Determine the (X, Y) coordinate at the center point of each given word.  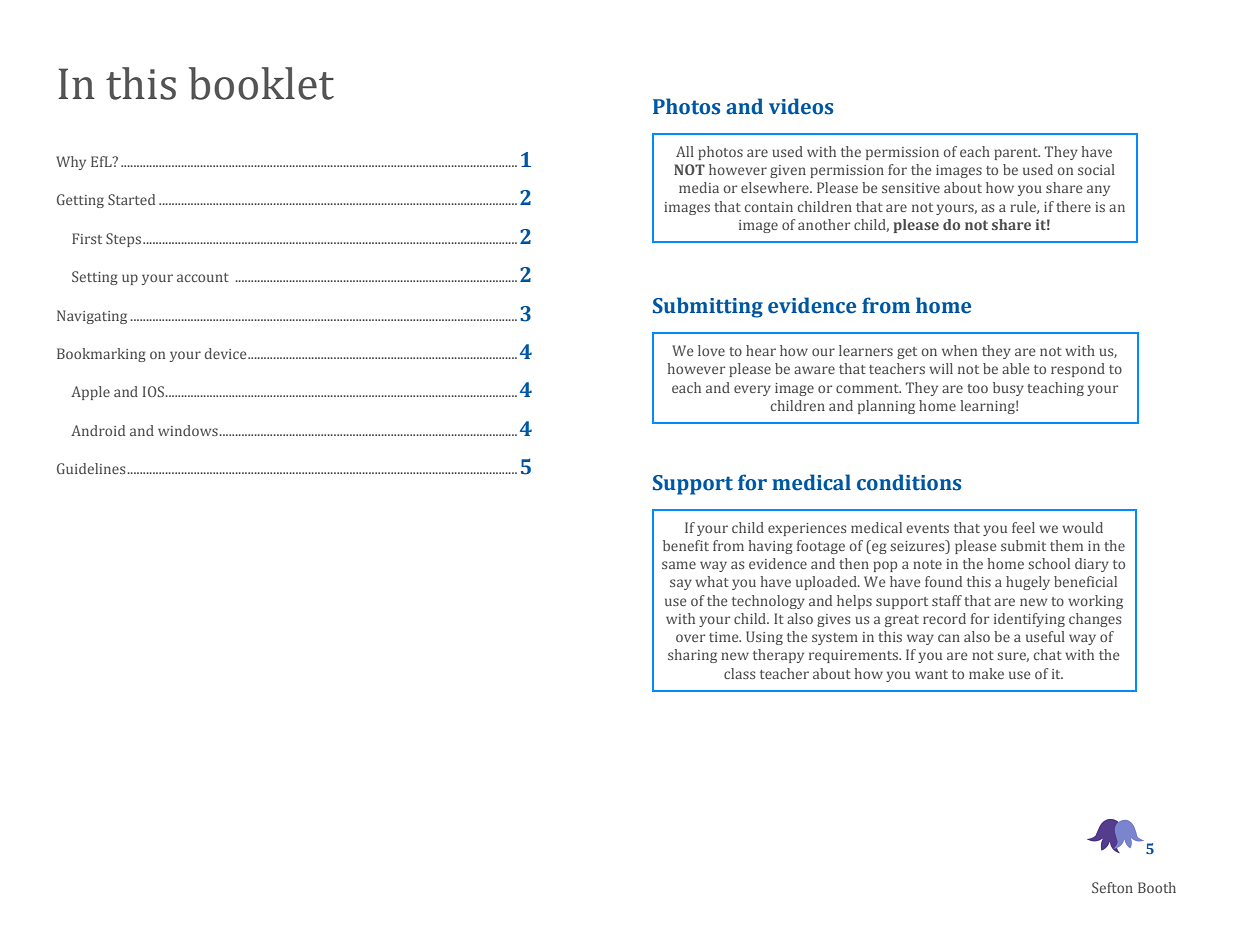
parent (1017, 154)
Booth (1157, 887)
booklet (261, 83)
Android (98, 430)
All (685, 151)
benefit (686, 545)
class (739, 673)
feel (1023, 527)
